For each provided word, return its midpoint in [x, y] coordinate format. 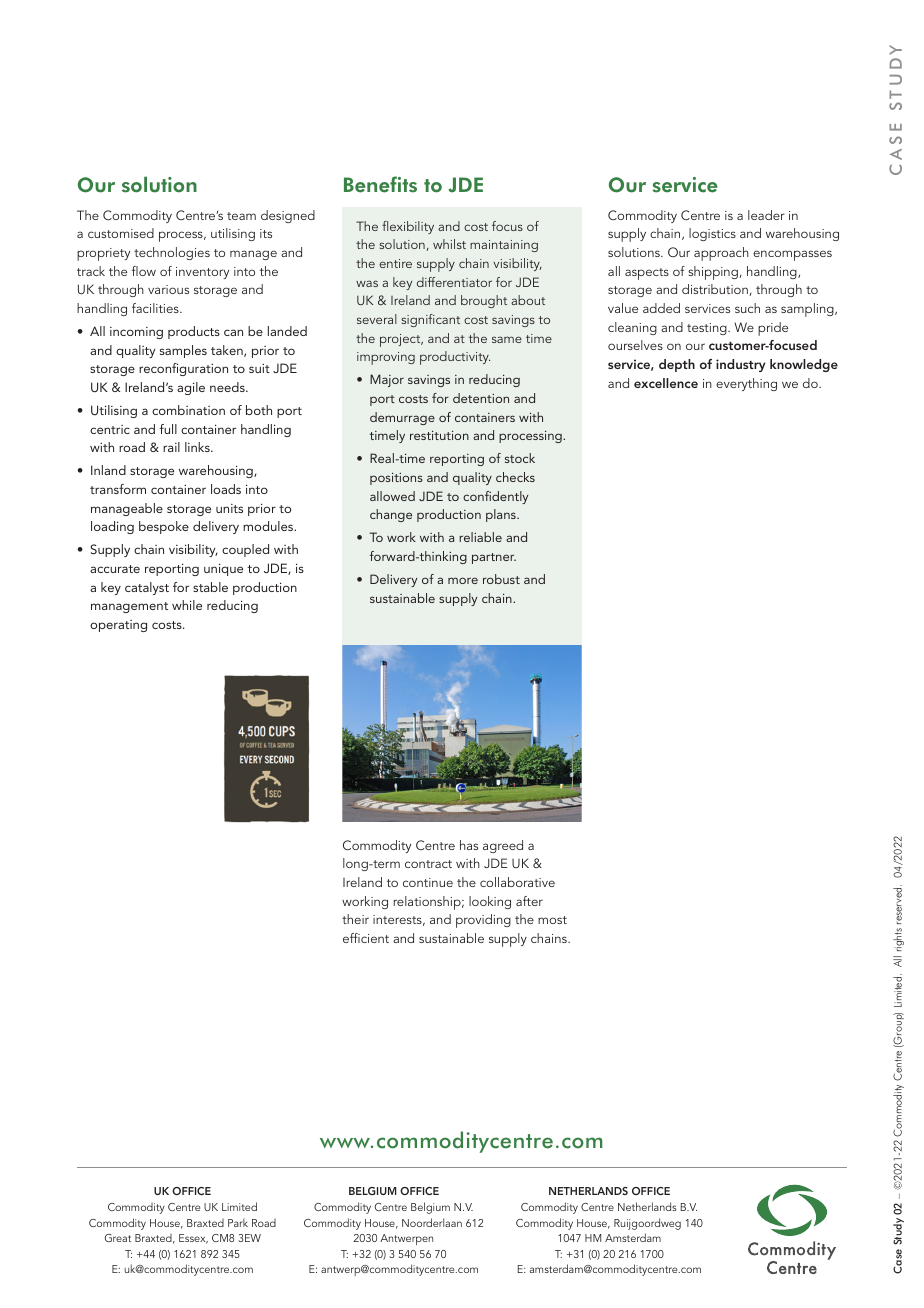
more [463, 580]
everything [746, 384]
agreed [503, 846]
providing [483, 921]
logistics [712, 234]
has [469, 845]
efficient [366, 938]
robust [501, 579]
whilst [449, 244]
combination [188, 410]
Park [238, 1222]
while [187, 605]
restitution [439, 435]
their [355, 919]
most [552, 920]
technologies [172, 253]
